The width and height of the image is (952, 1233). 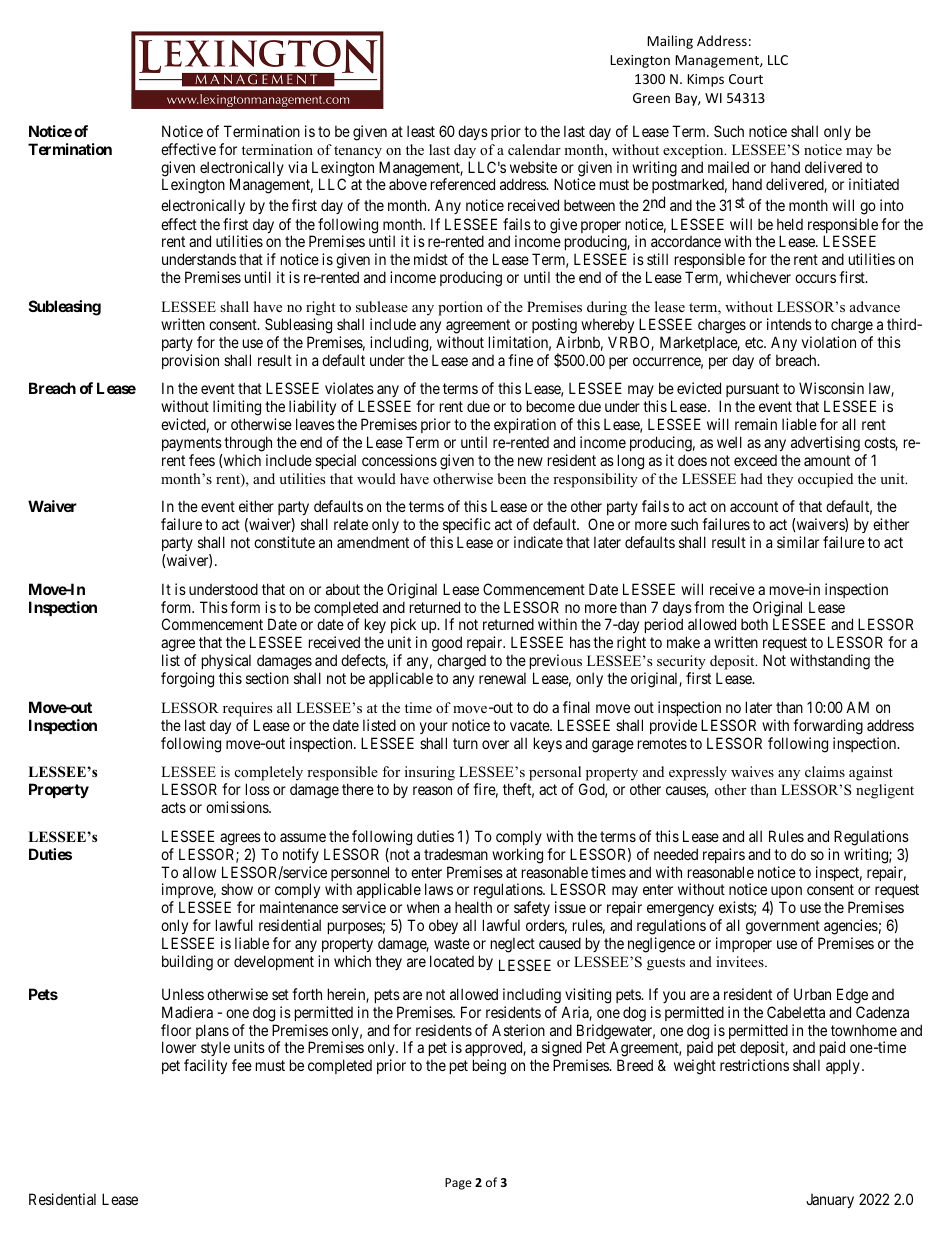 I want to click on via, so click(x=297, y=167).
